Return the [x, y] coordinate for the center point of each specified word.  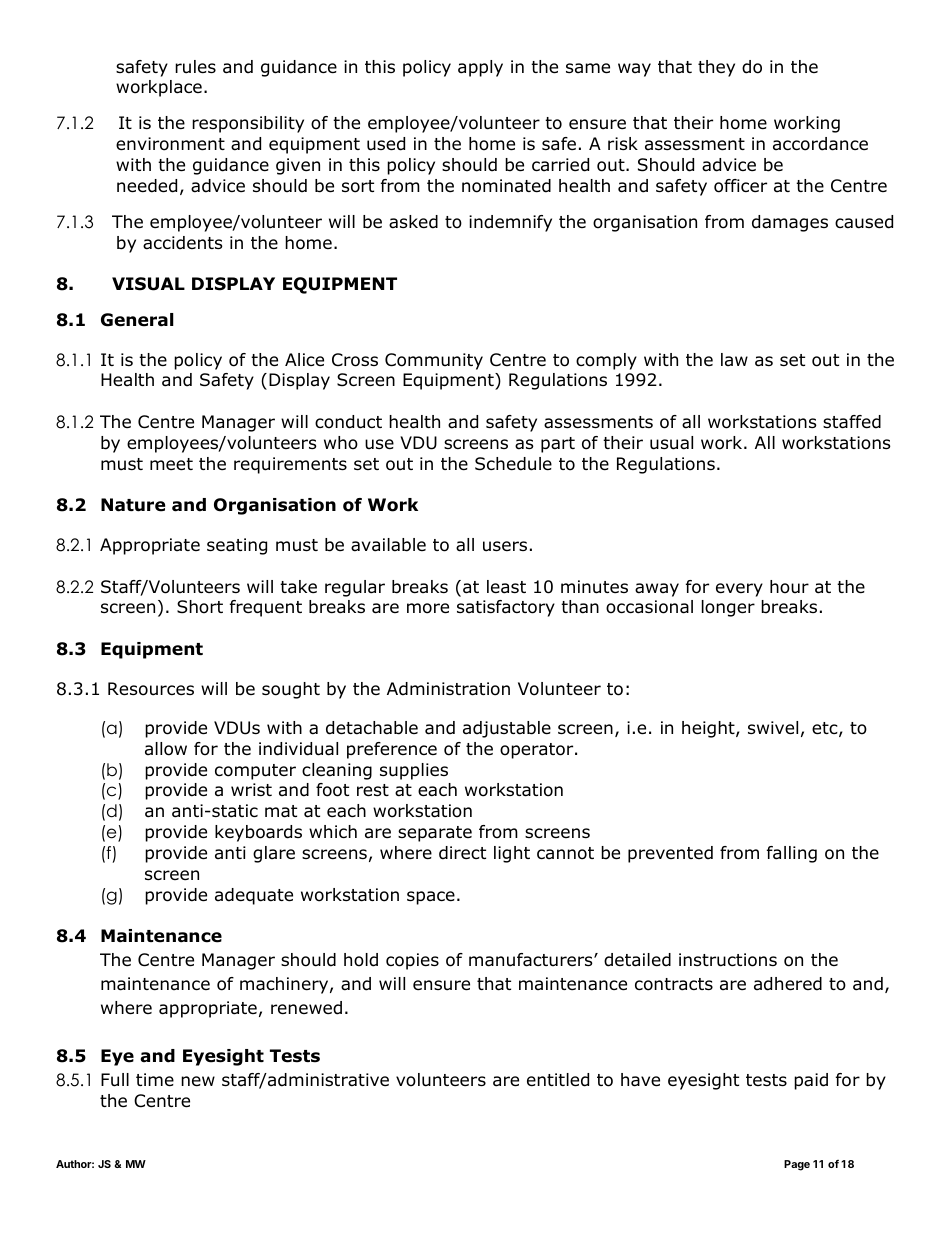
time [155, 1080]
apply [480, 68]
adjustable [507, 729]
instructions [728, 960]
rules [195, 67]
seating [237, 546]
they [716, 68]
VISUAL [148, 284]
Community [434, 361]
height [709, 729]
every [739, 590]
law [734, 359]
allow [166, 749]
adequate [254, 896]
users [505, 546]
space [431, 898]
